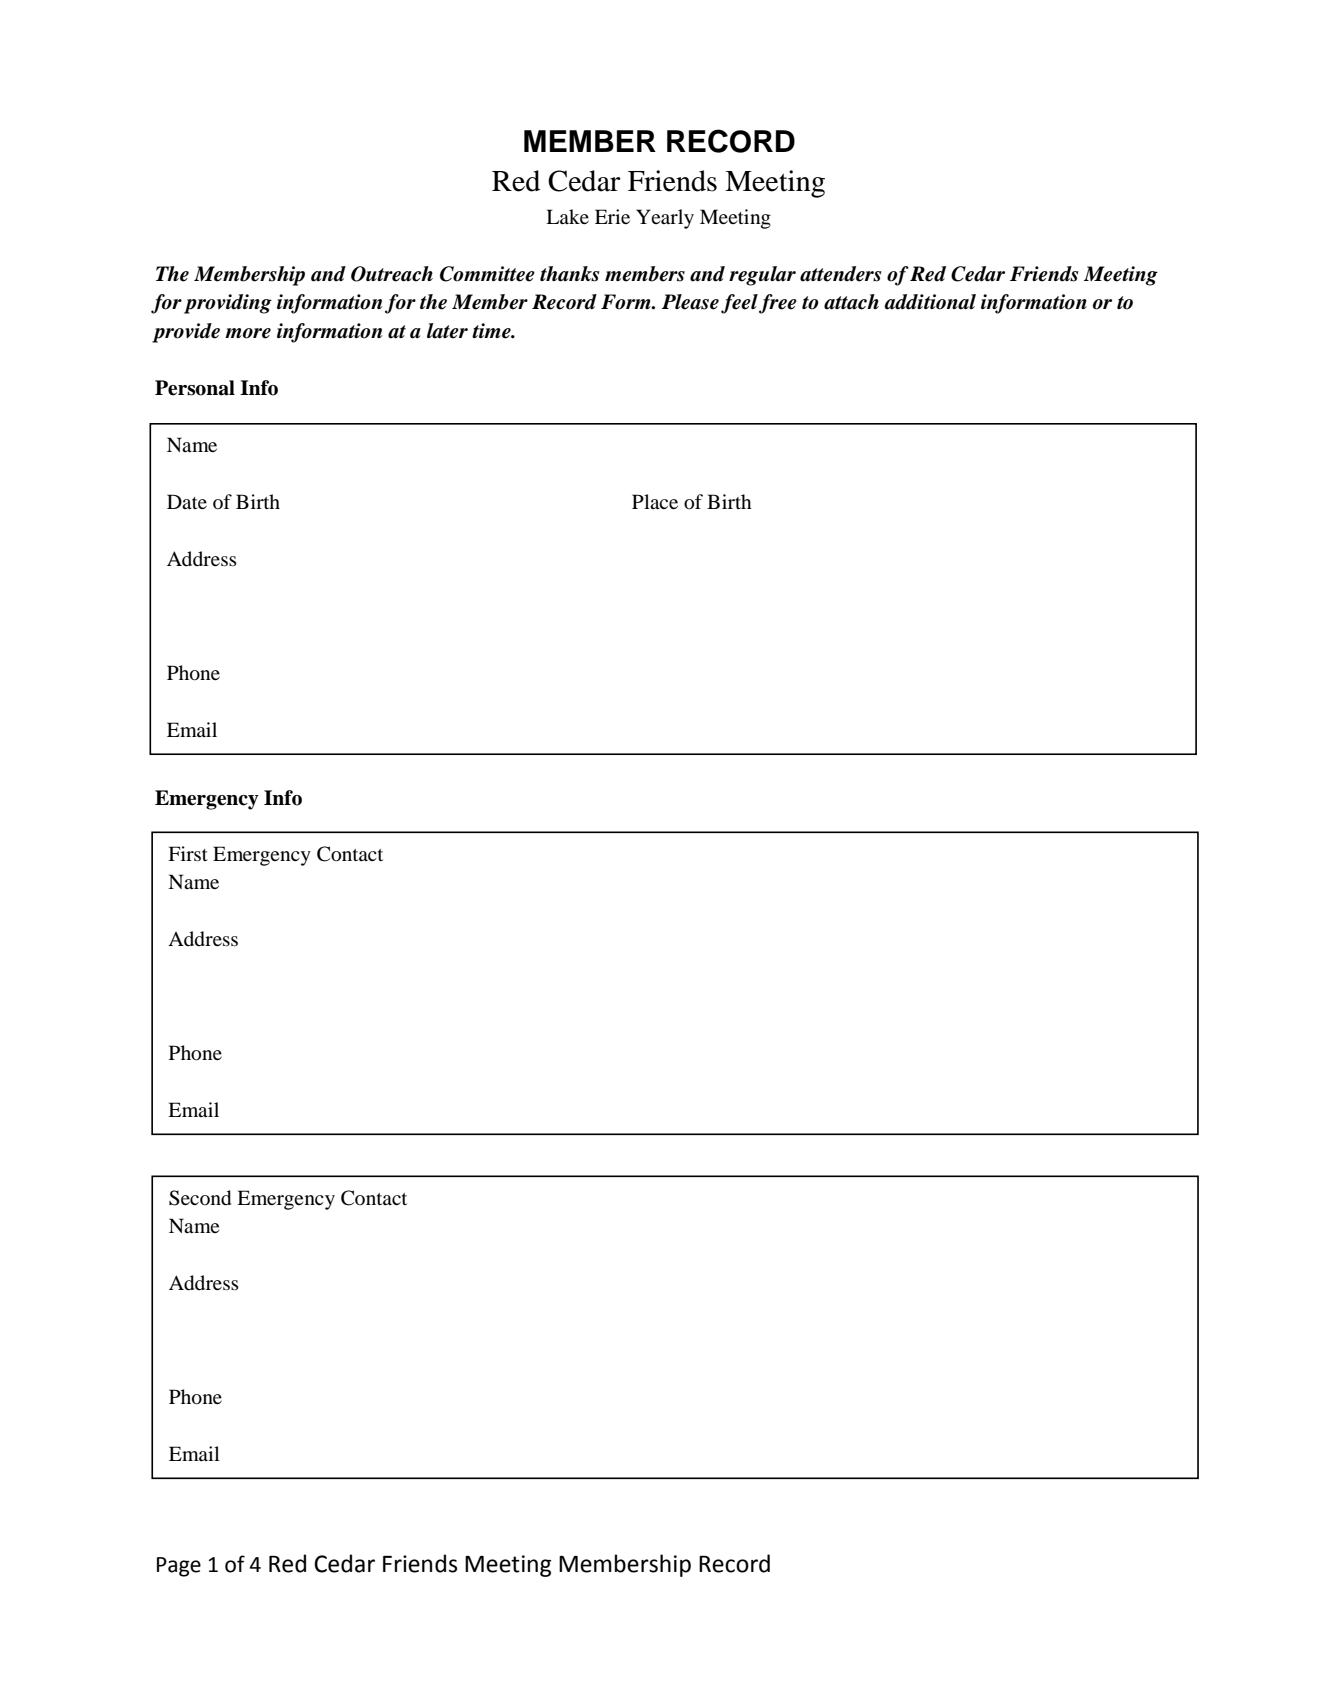  What do you see at coordinates (569, 274) in the screenshot?
I see `thanks` at bounding box center [569, 274].
